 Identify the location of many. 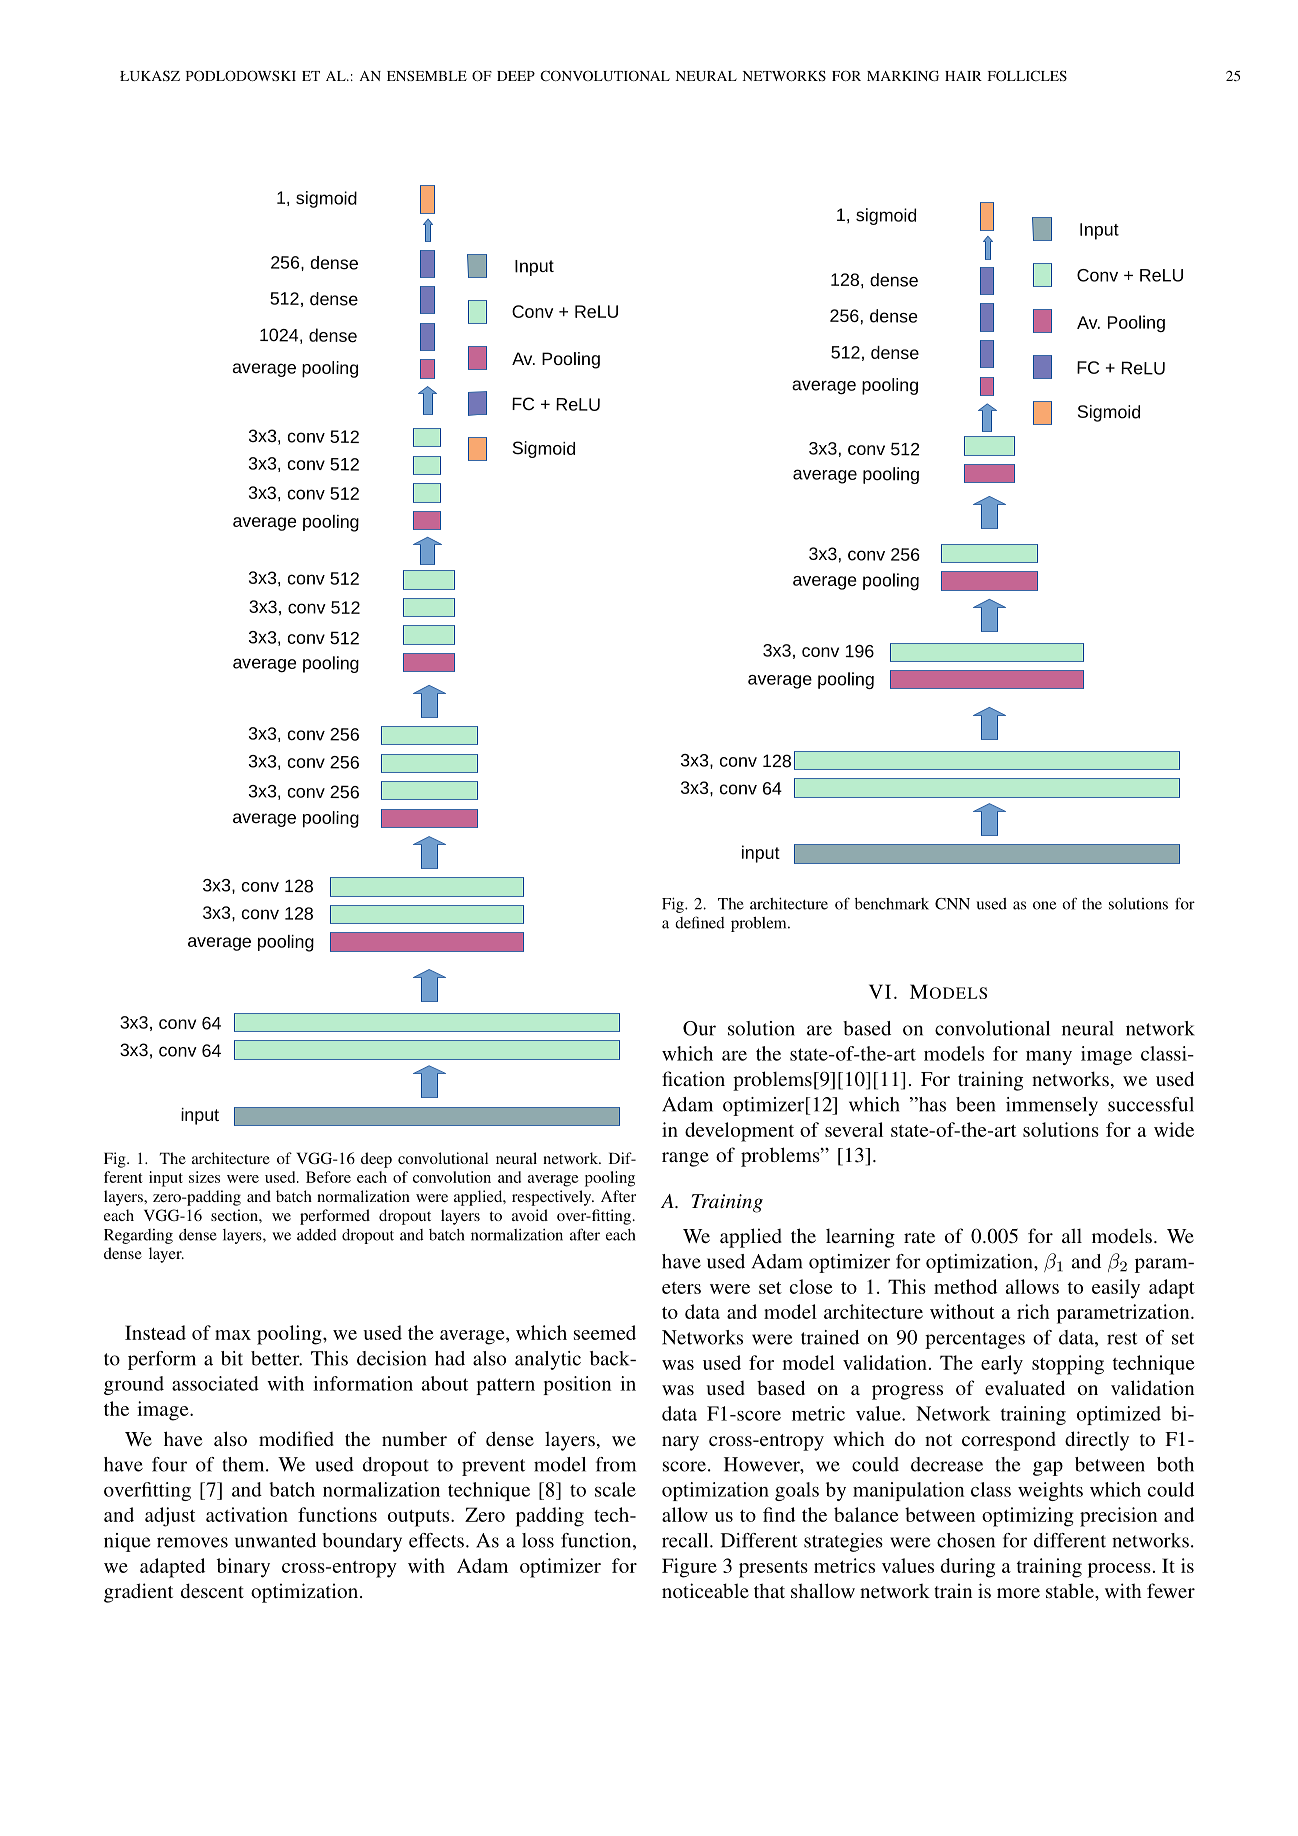
(1049, 1058).
